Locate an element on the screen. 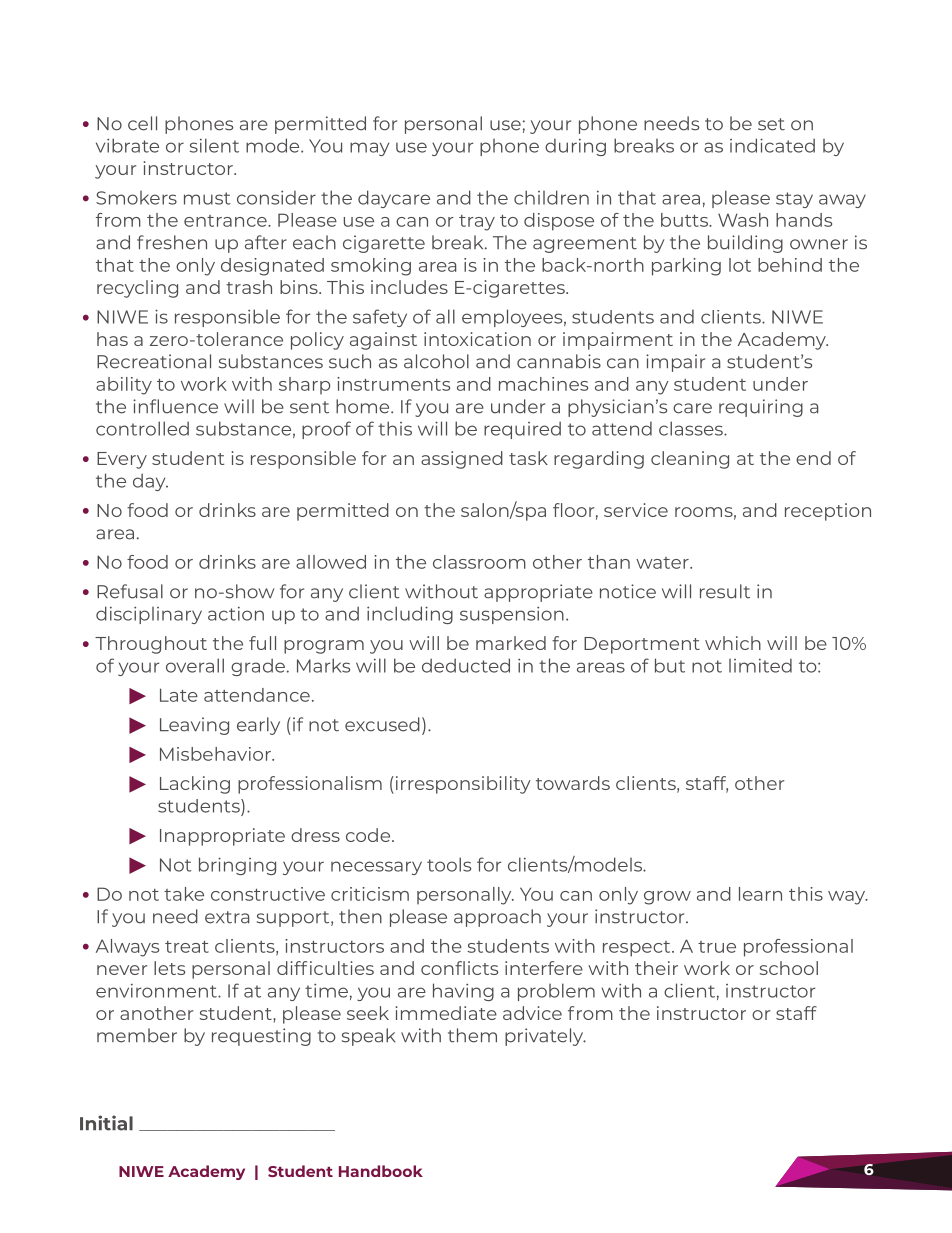 The width and height of the screenshot is (952, 1233). silent is located at coordinates (214, 145).
